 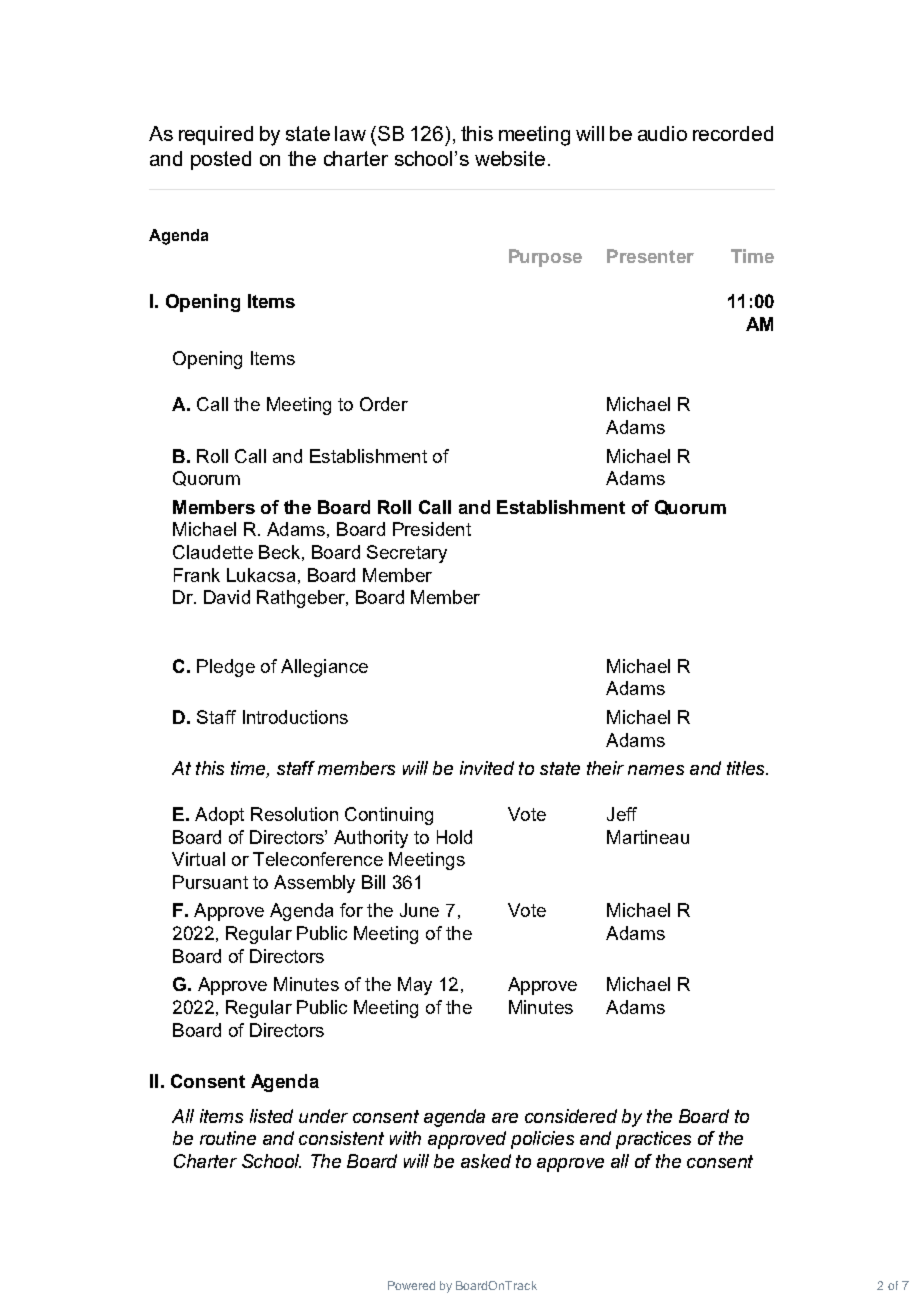 What do you see at coordinates (221, 160) in the image?
I see `posted` at bounding box center [221, 160].
